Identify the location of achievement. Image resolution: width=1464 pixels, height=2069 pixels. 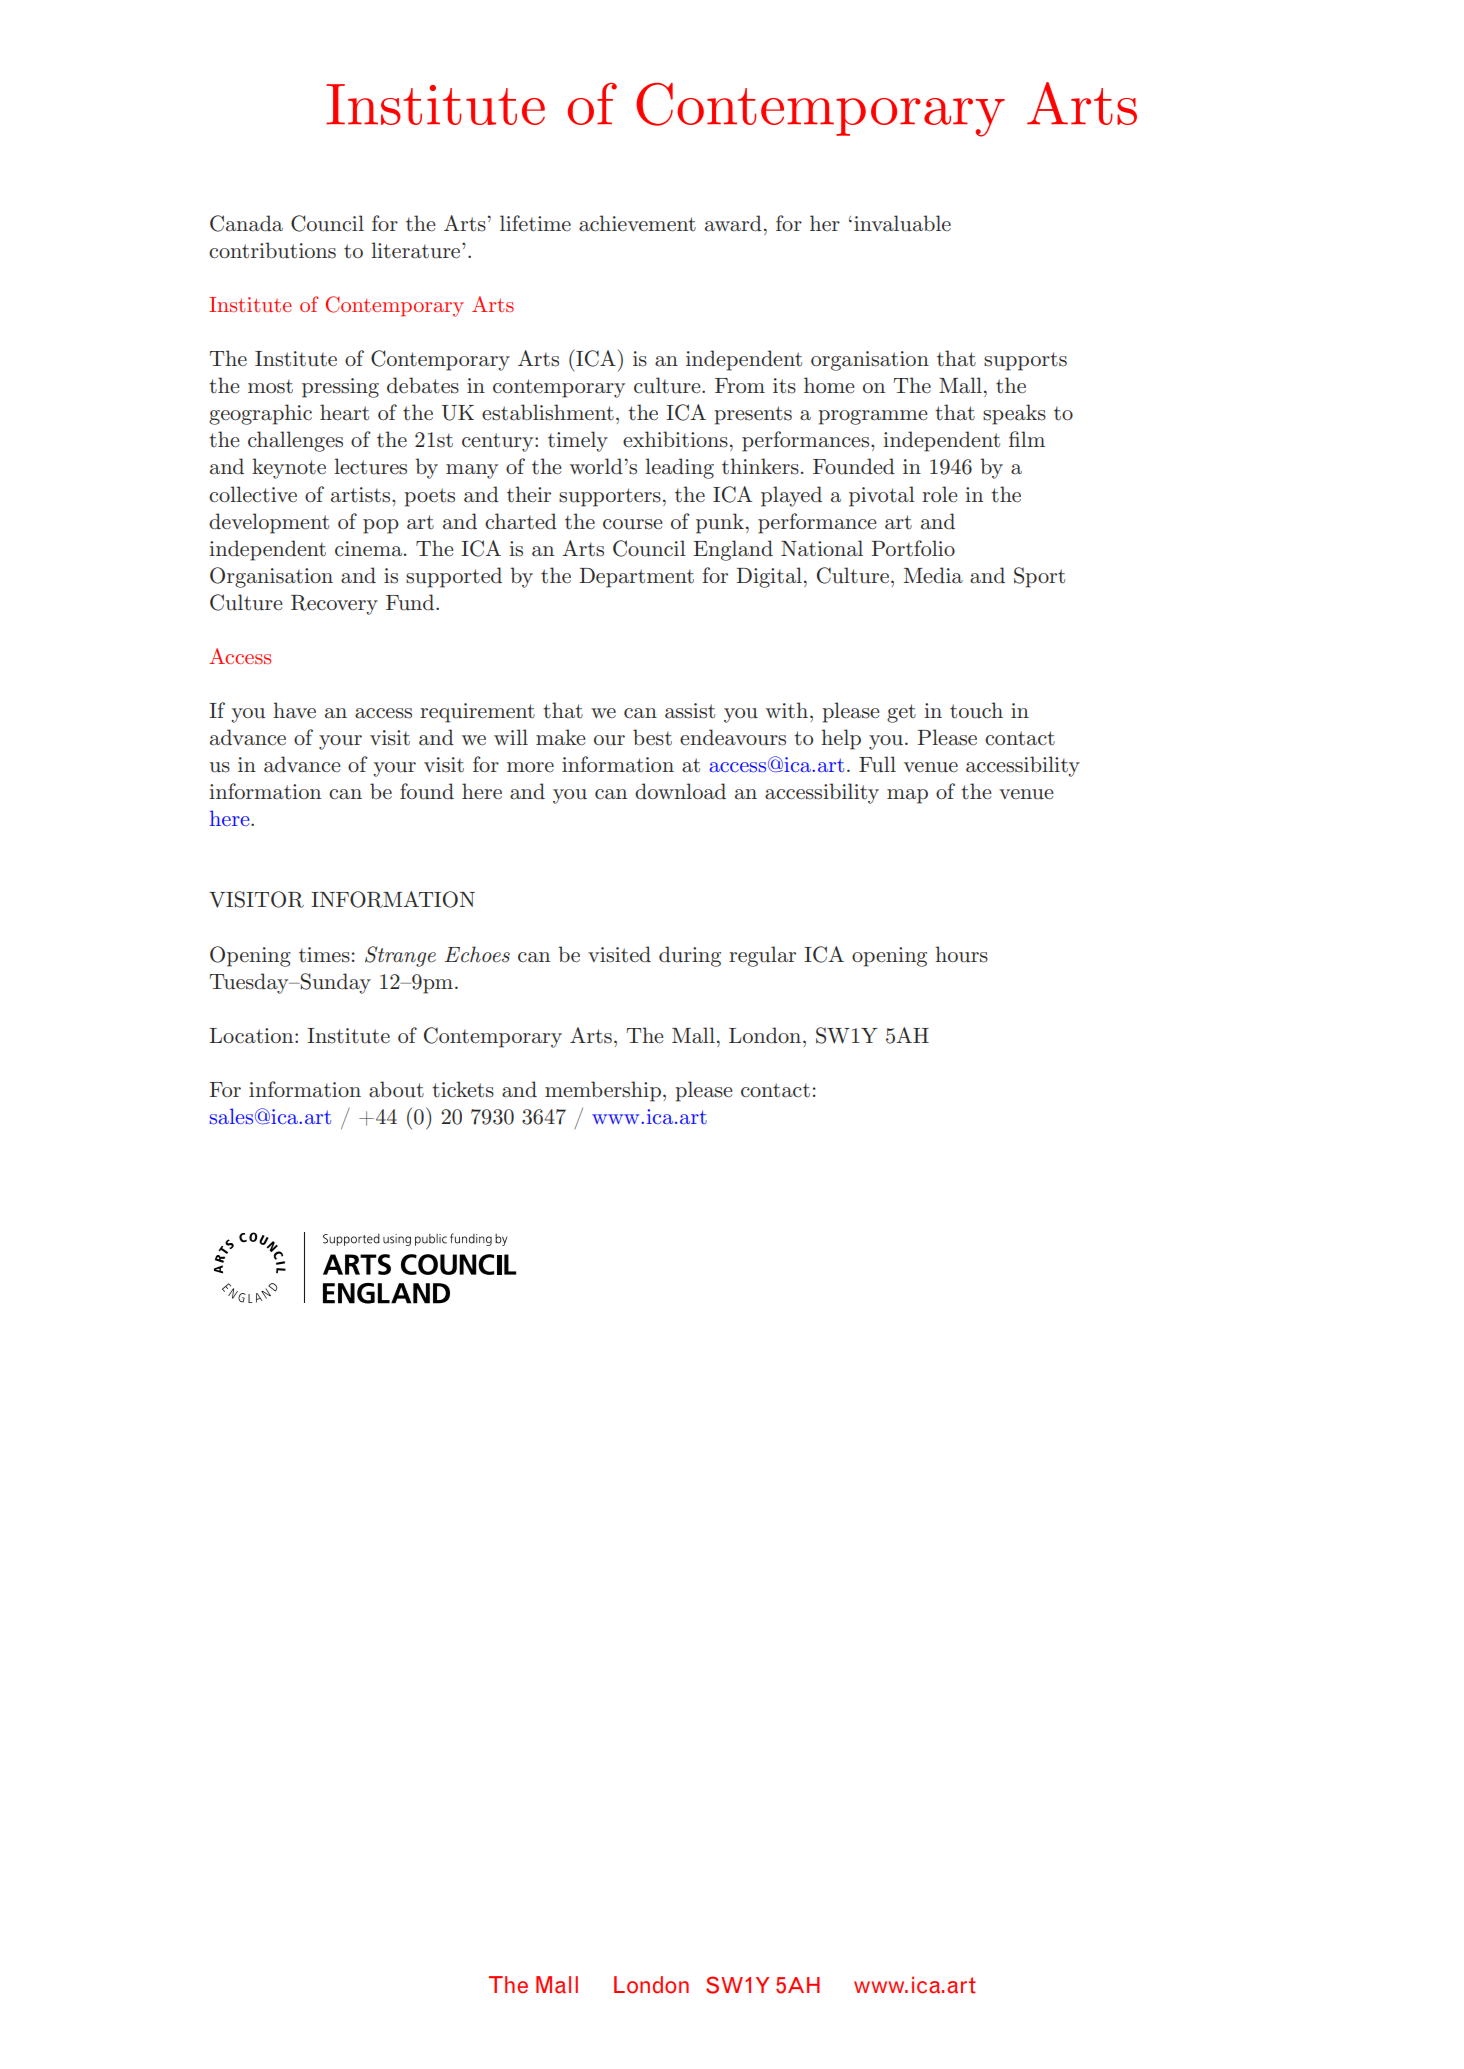
(637, 223).
